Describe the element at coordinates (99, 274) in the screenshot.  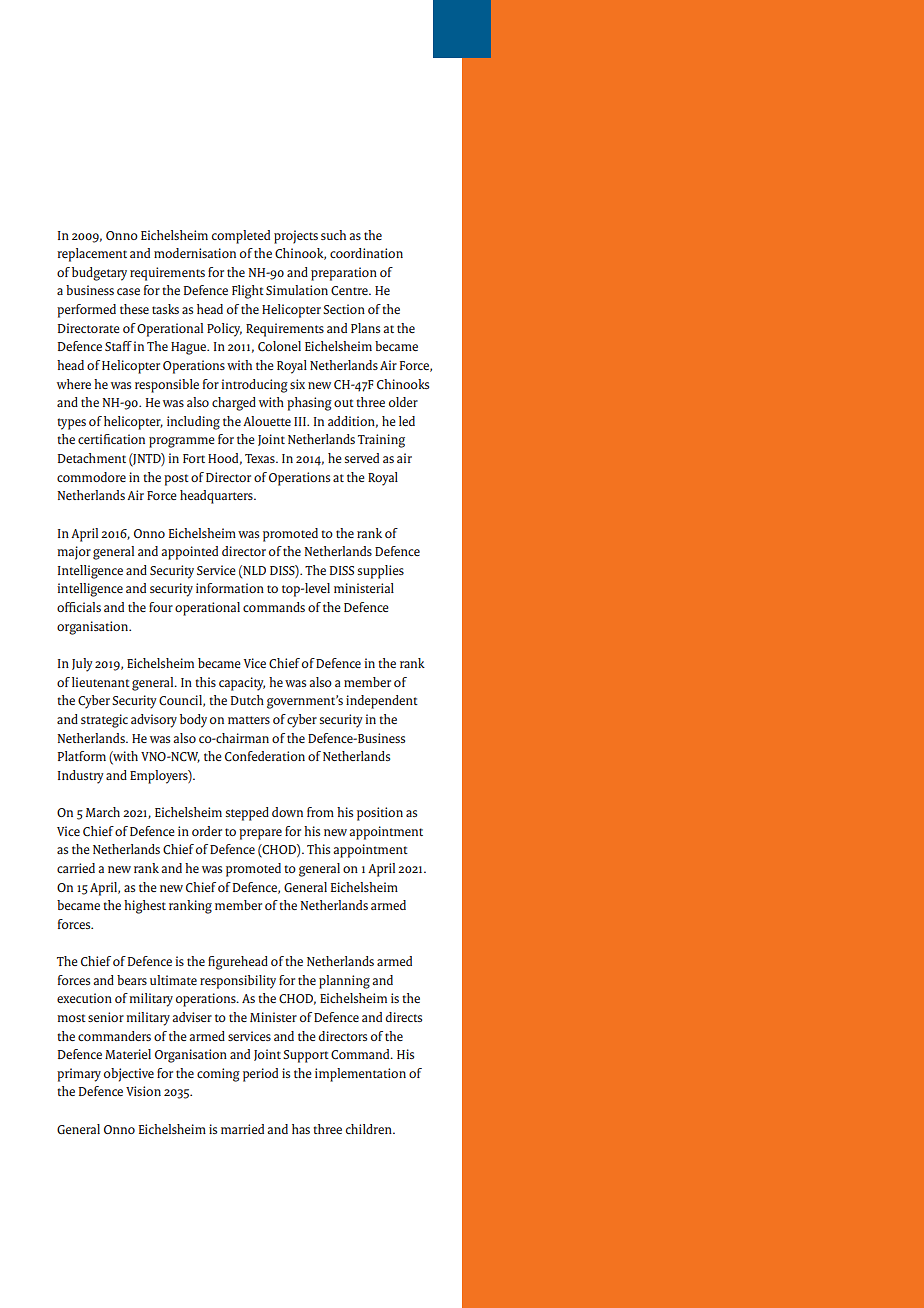
I see `budgetary` at that location.
